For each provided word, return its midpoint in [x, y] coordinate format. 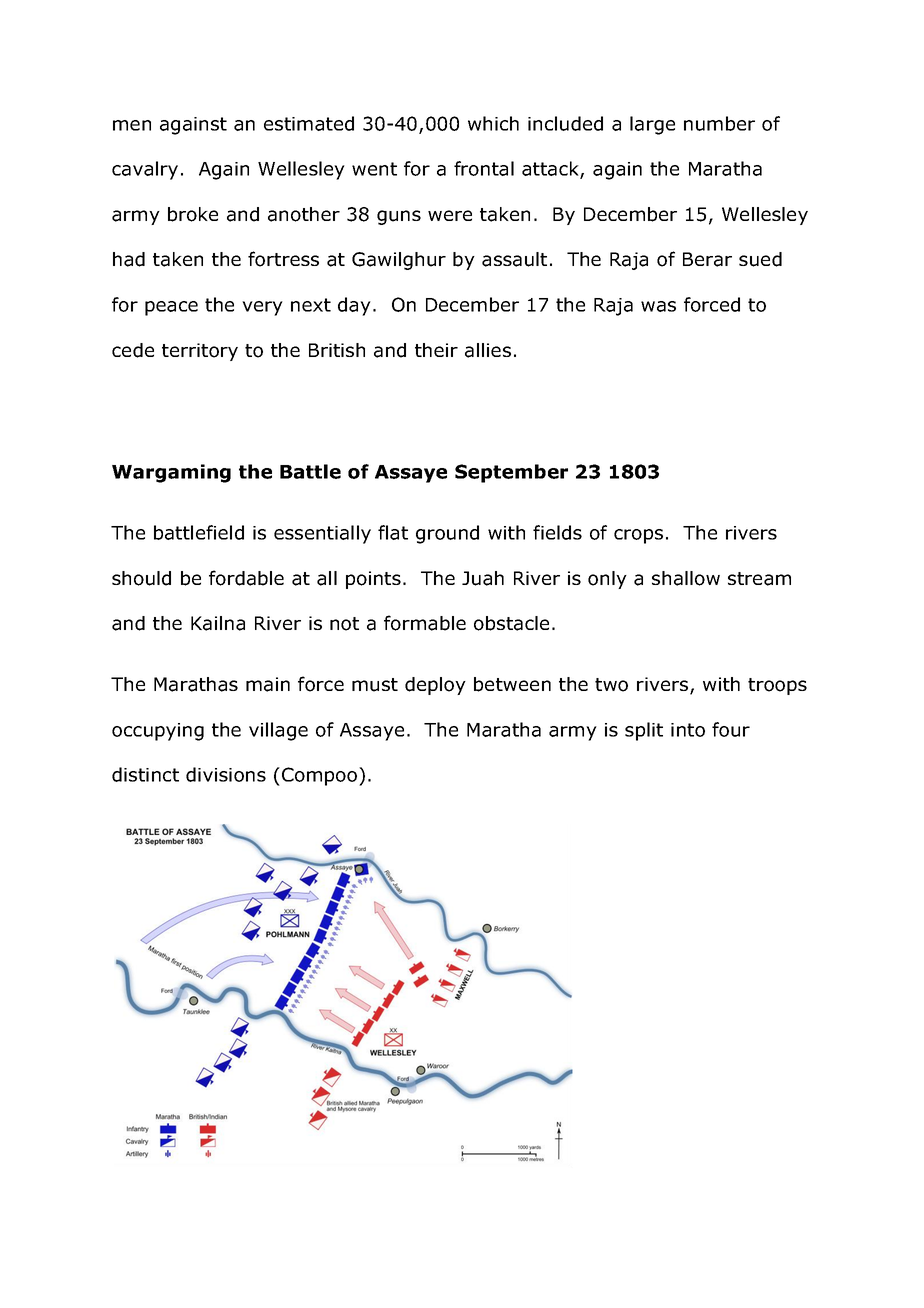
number [719, 123]
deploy [435, 686]
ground [447, 534]
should [141, 578]
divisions [226, 774]
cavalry [145, 170]
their [436, 350]
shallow [686, 578]
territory [200, 352]
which [493, 123]
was [658, 306]
